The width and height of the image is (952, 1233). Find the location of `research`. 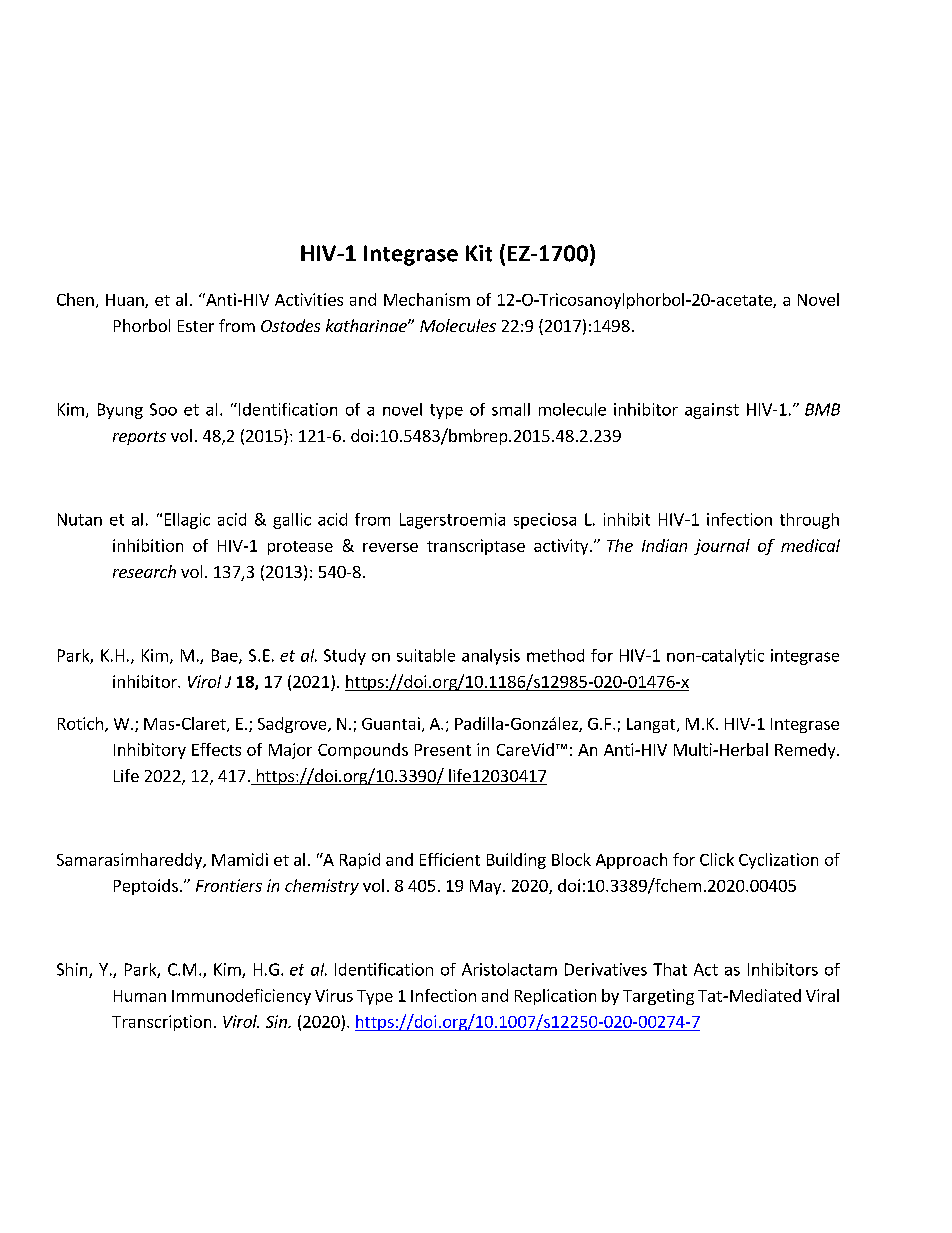

research is located at coordinates (144, 571).
